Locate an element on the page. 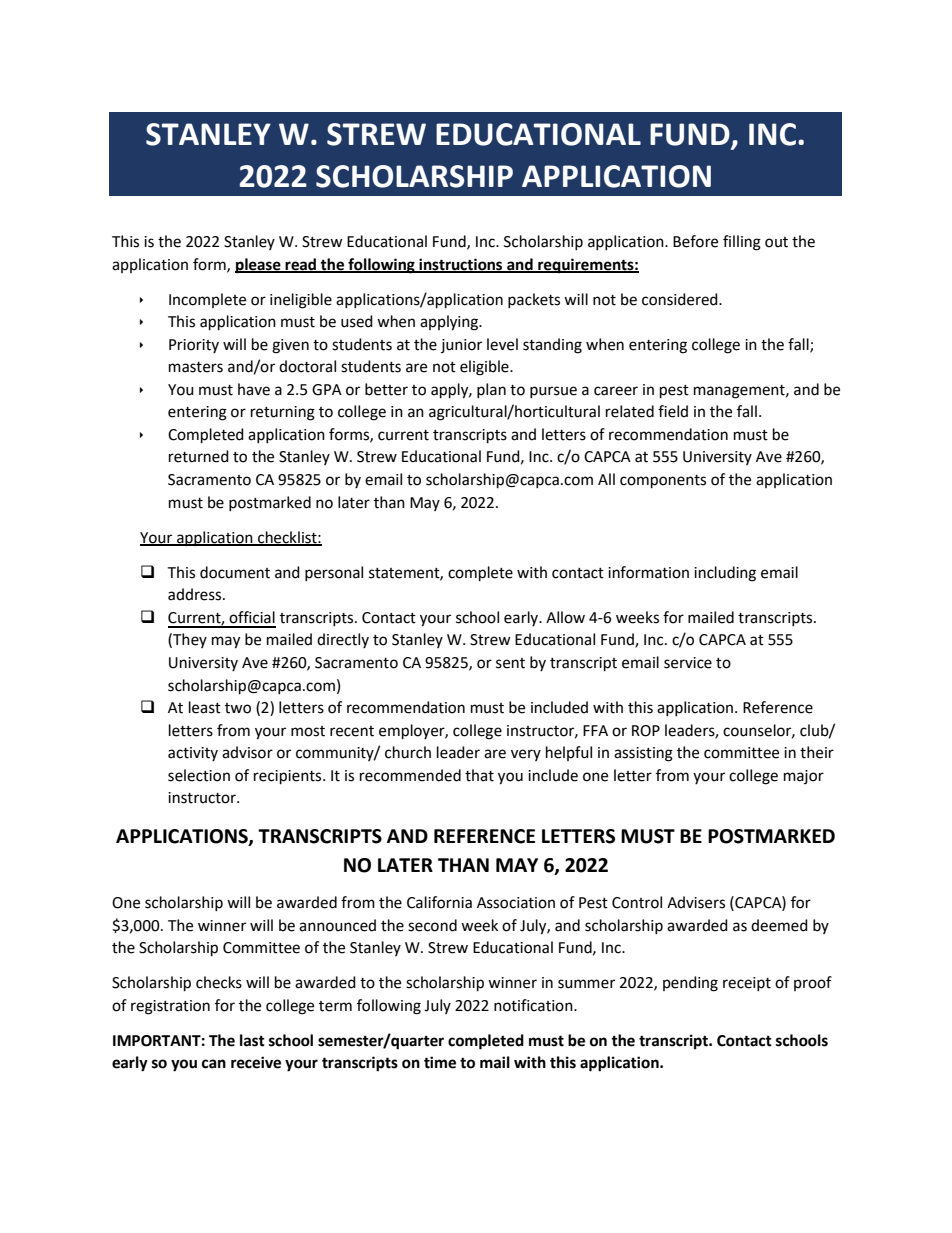 The image size is (952, 1233). plan is located at coordinates (491, 390).
